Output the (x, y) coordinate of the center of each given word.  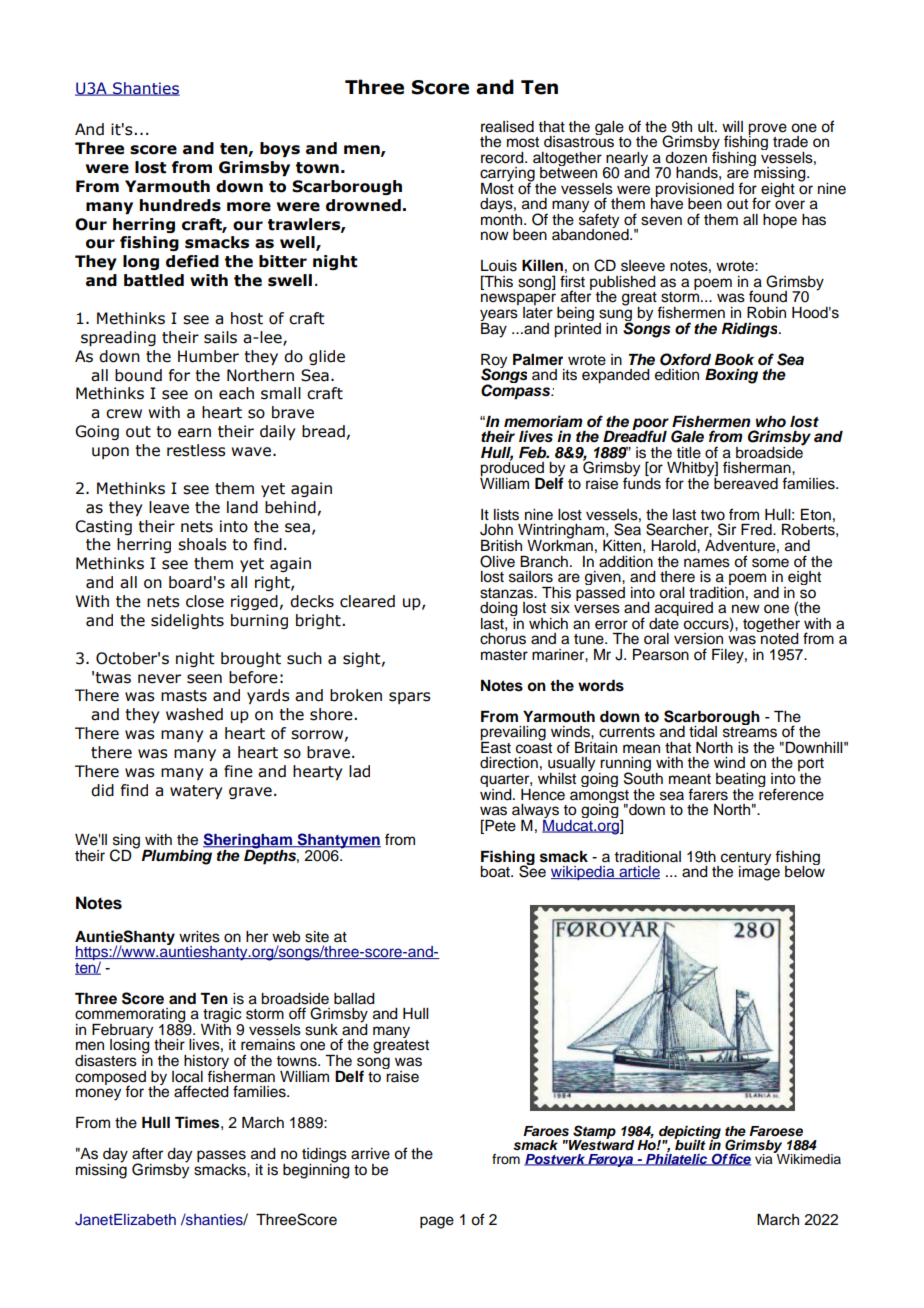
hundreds (180, 205)
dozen (686, 158)
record (503, 158)
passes (221, 1157)
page (437, 1222)
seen (204, 679)
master (504, 655)
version (698, 639)
